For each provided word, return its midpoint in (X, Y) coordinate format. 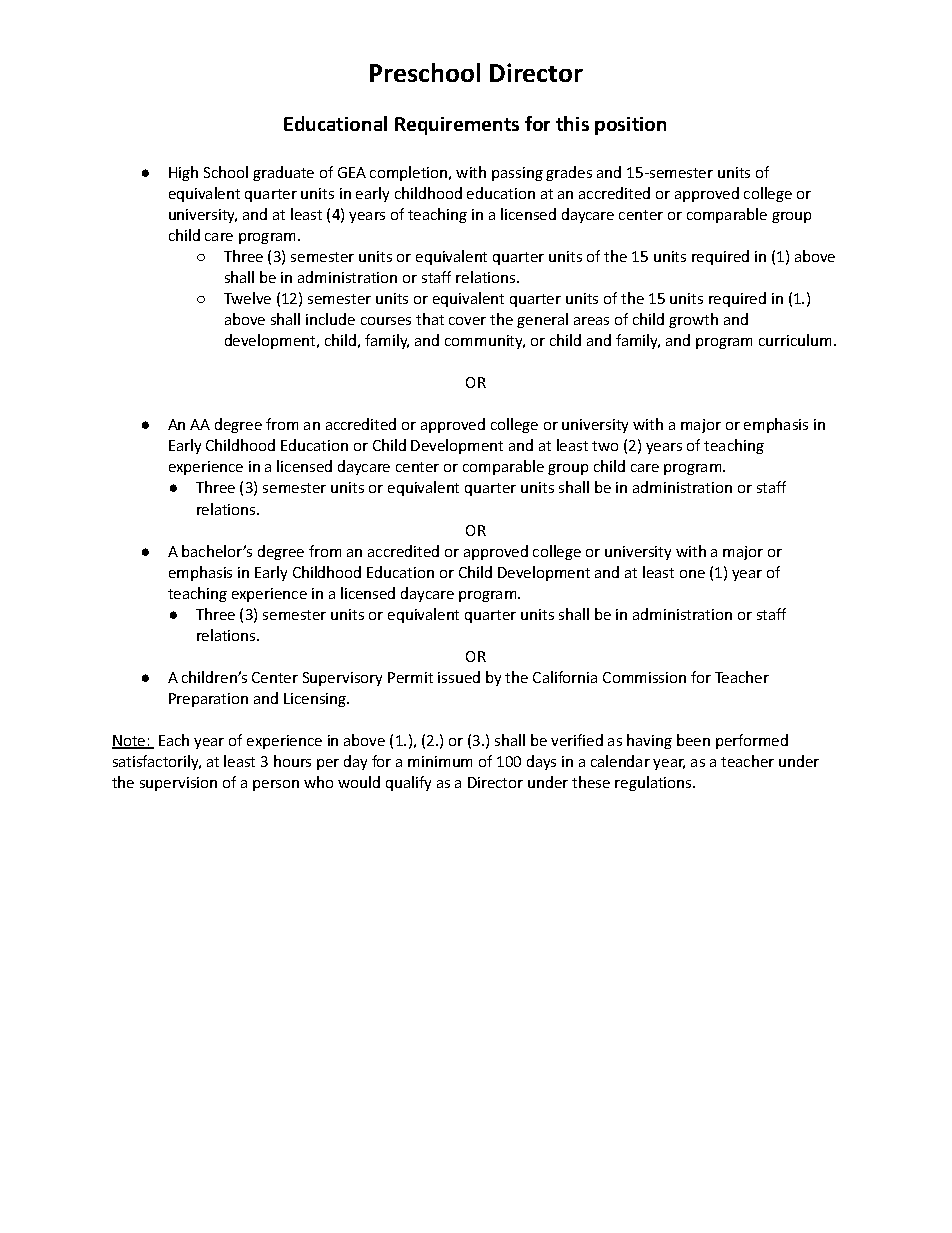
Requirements (457, 126)
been (693, 740)
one (692, 574)
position (630, 126)
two (605, 446)
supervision (178, 784)
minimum (440, 761)
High (183, 173)
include (330, 319)
